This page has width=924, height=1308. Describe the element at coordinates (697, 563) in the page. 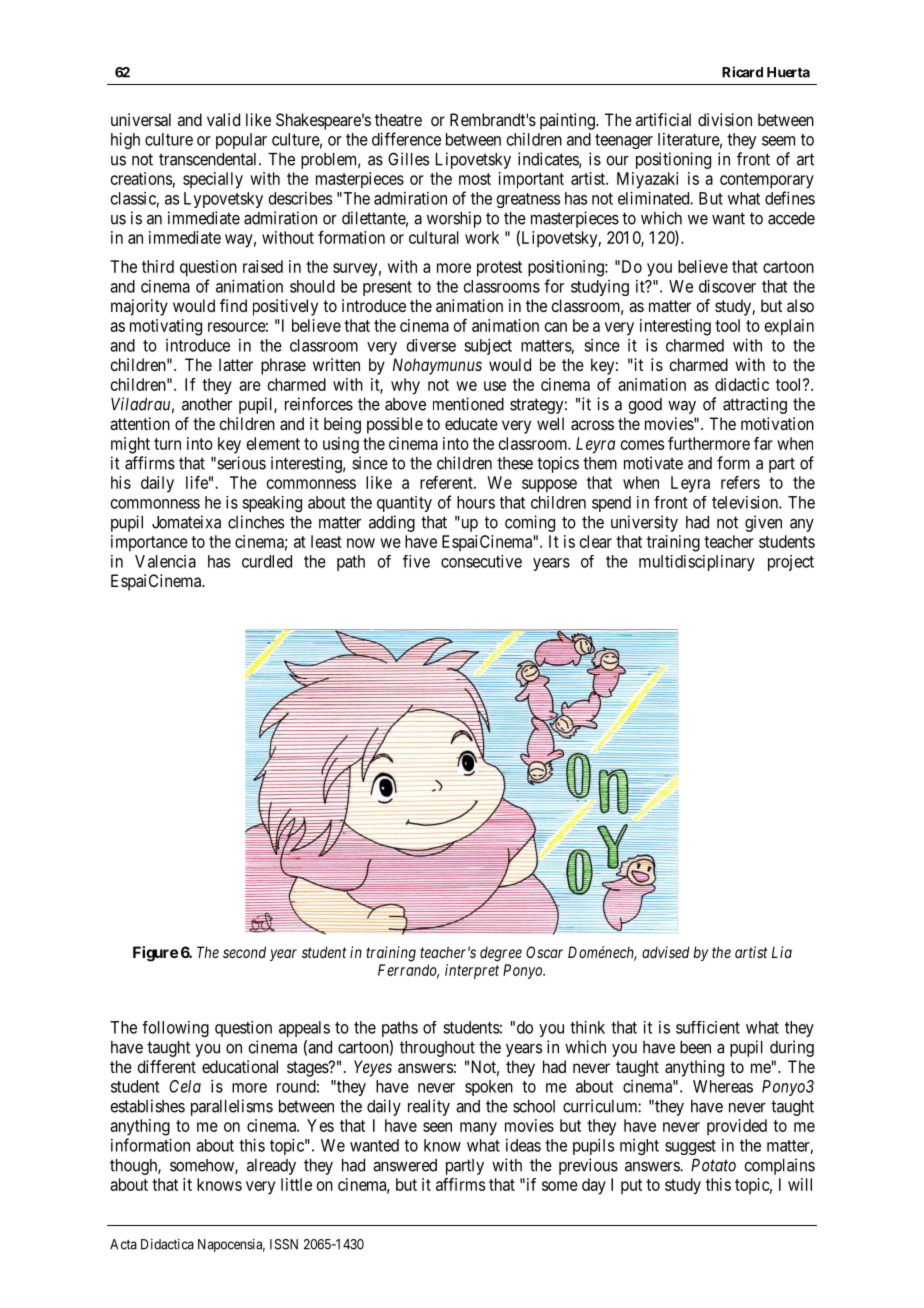

I see `multidisciplinary` at that location.
